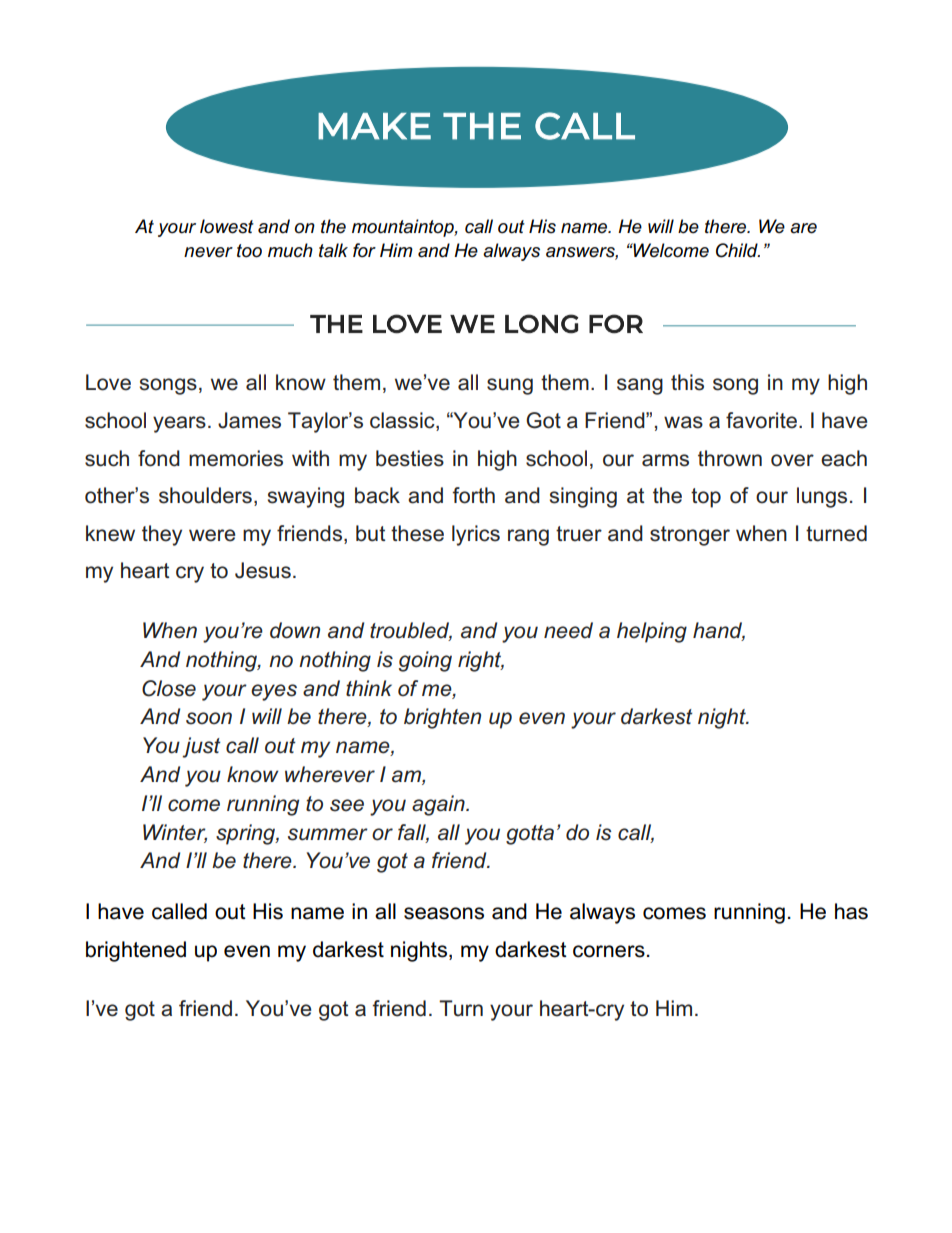 This document has height=1233, width=952. What do you see at coordinates (690, 536) in the document?
I see `stronger` at bounding box center [690, 536].
